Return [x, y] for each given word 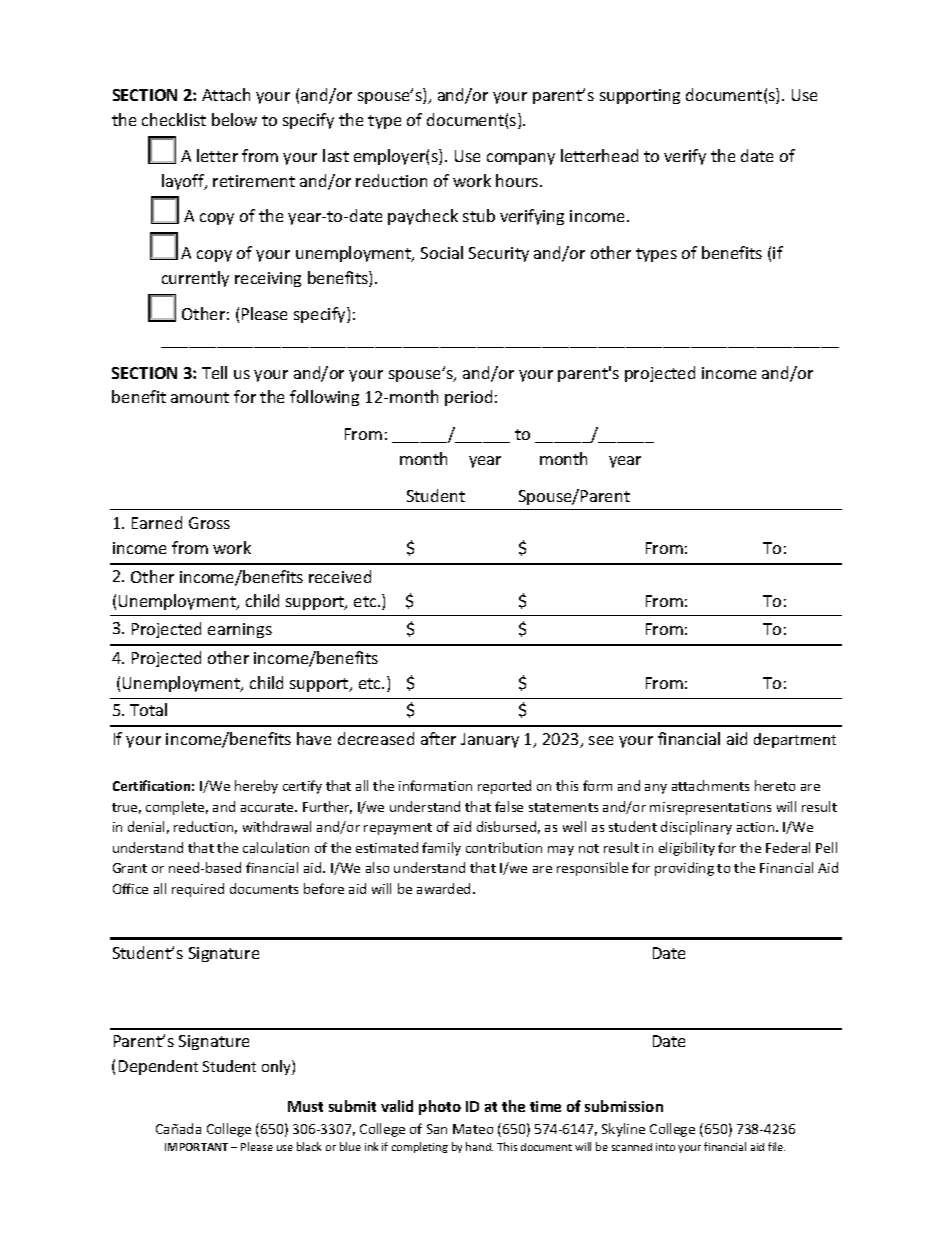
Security [499, 254]
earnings [240, 630]
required [198, 890]
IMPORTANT [196, 1147]
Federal [788, 847]
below [234, 119]
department [795, 740]
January [490, 740]
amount [200, 397]
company [521, 159]
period [468, 398]
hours [518, 180]
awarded [443, 888]
